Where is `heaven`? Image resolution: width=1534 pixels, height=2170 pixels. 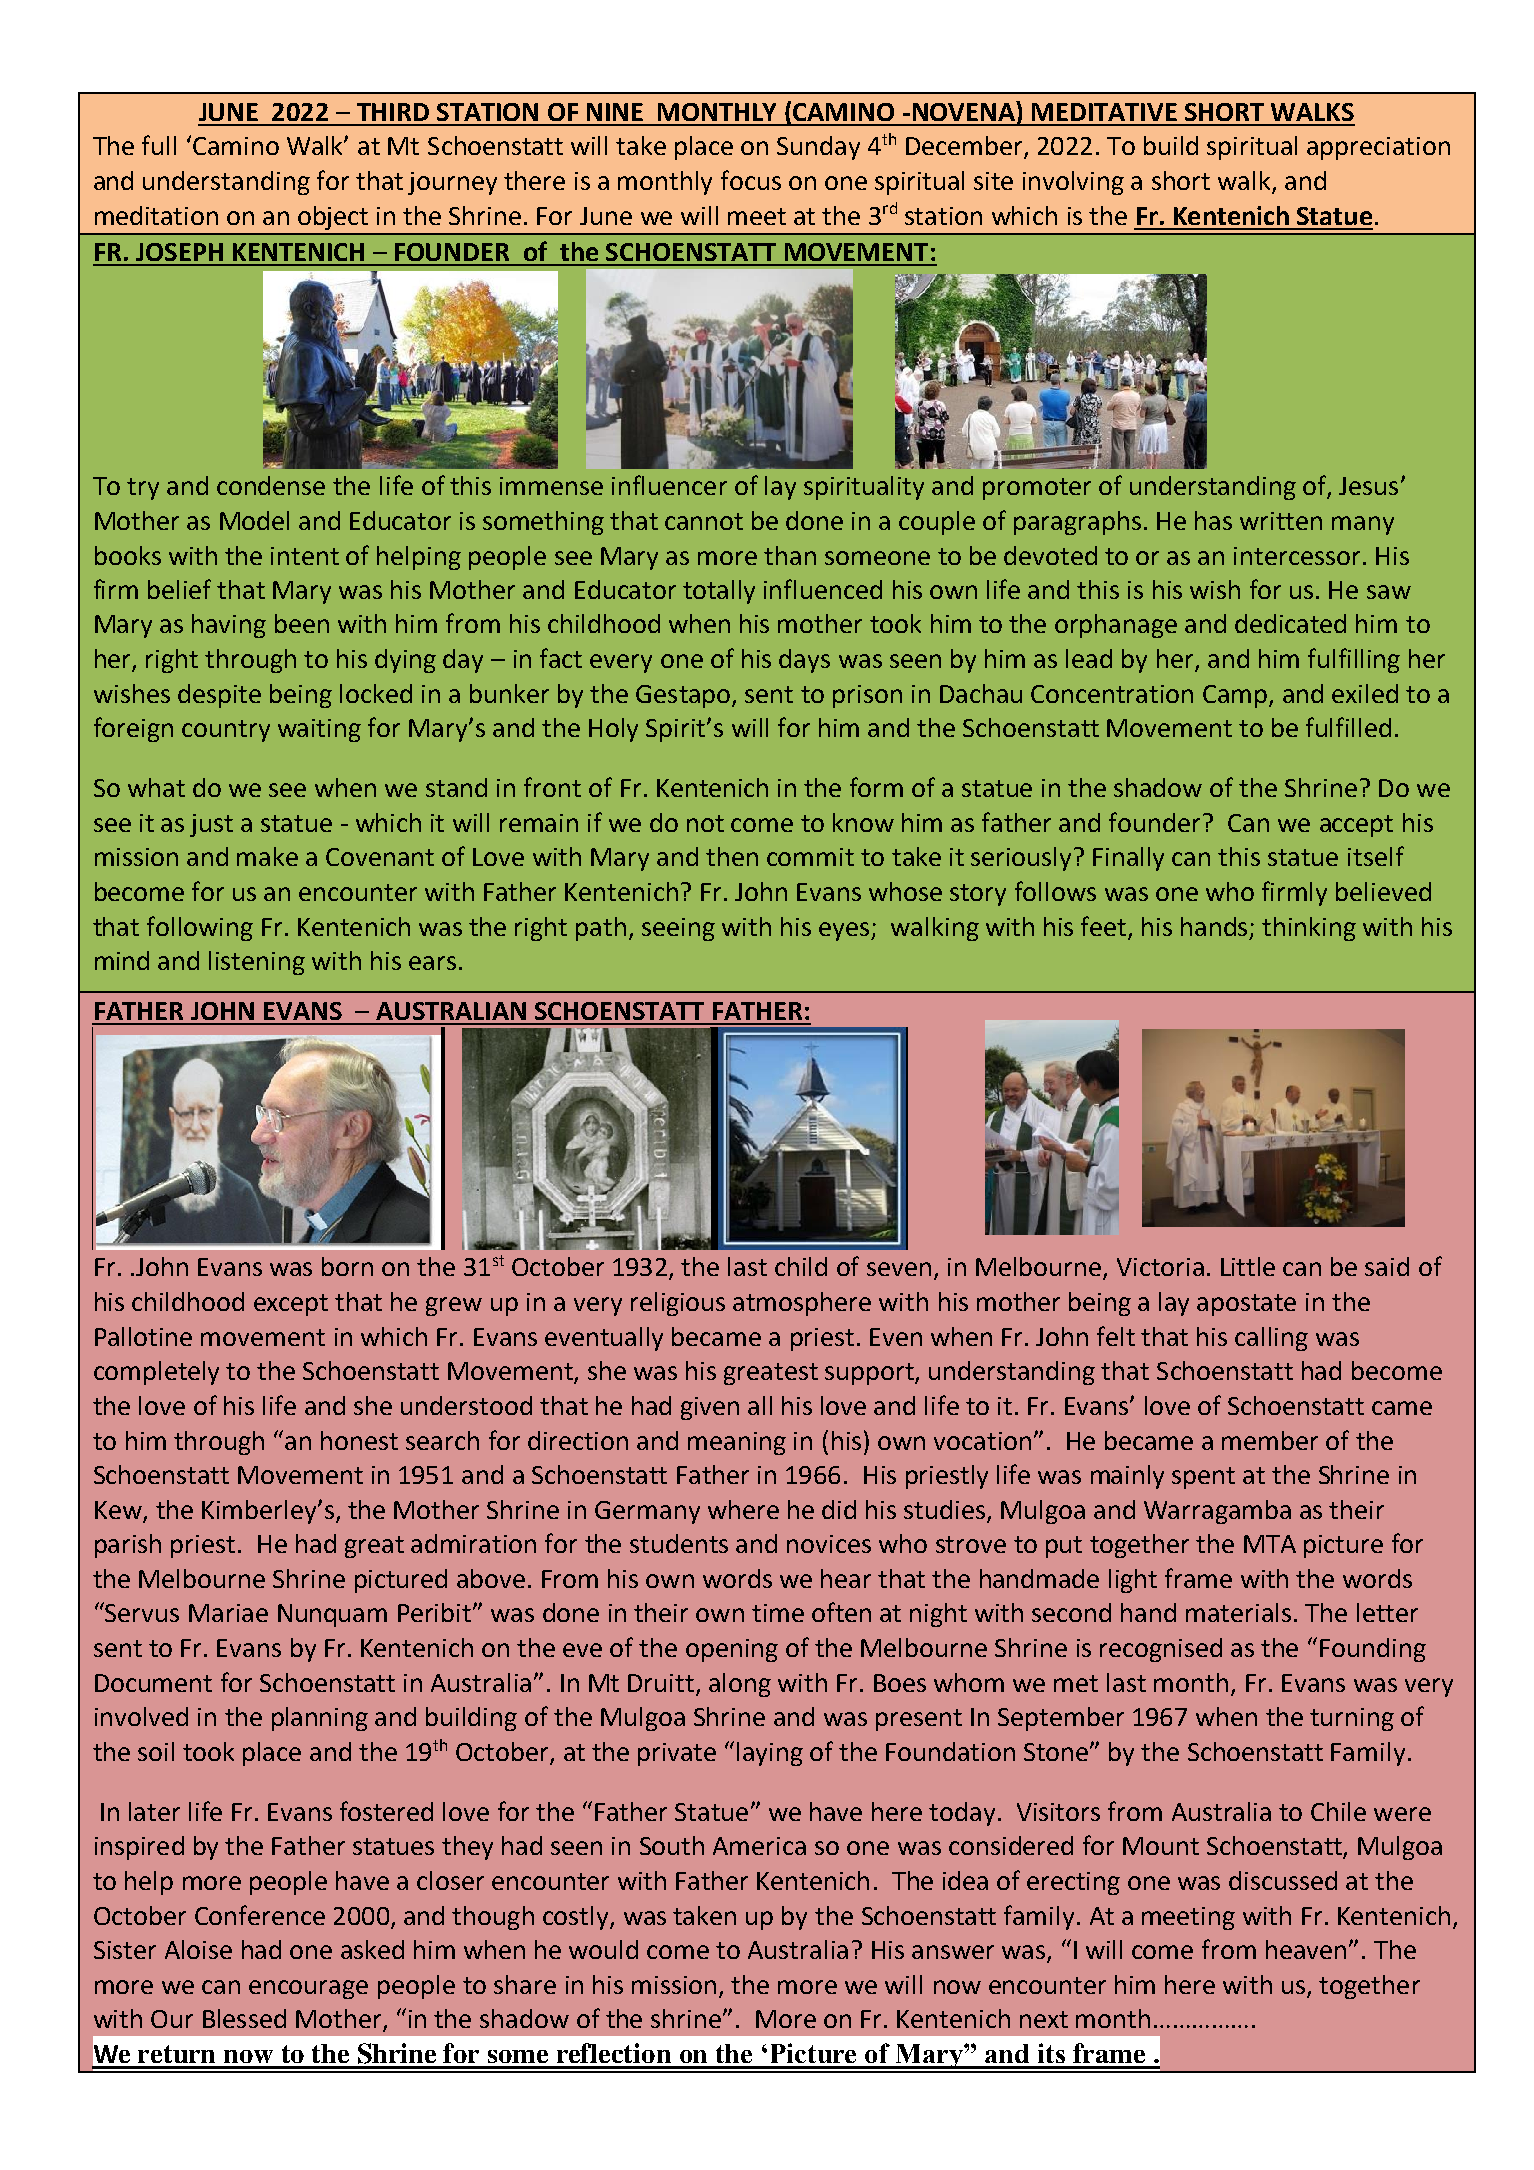 heaven is located at coordinates (1306, 1949).
